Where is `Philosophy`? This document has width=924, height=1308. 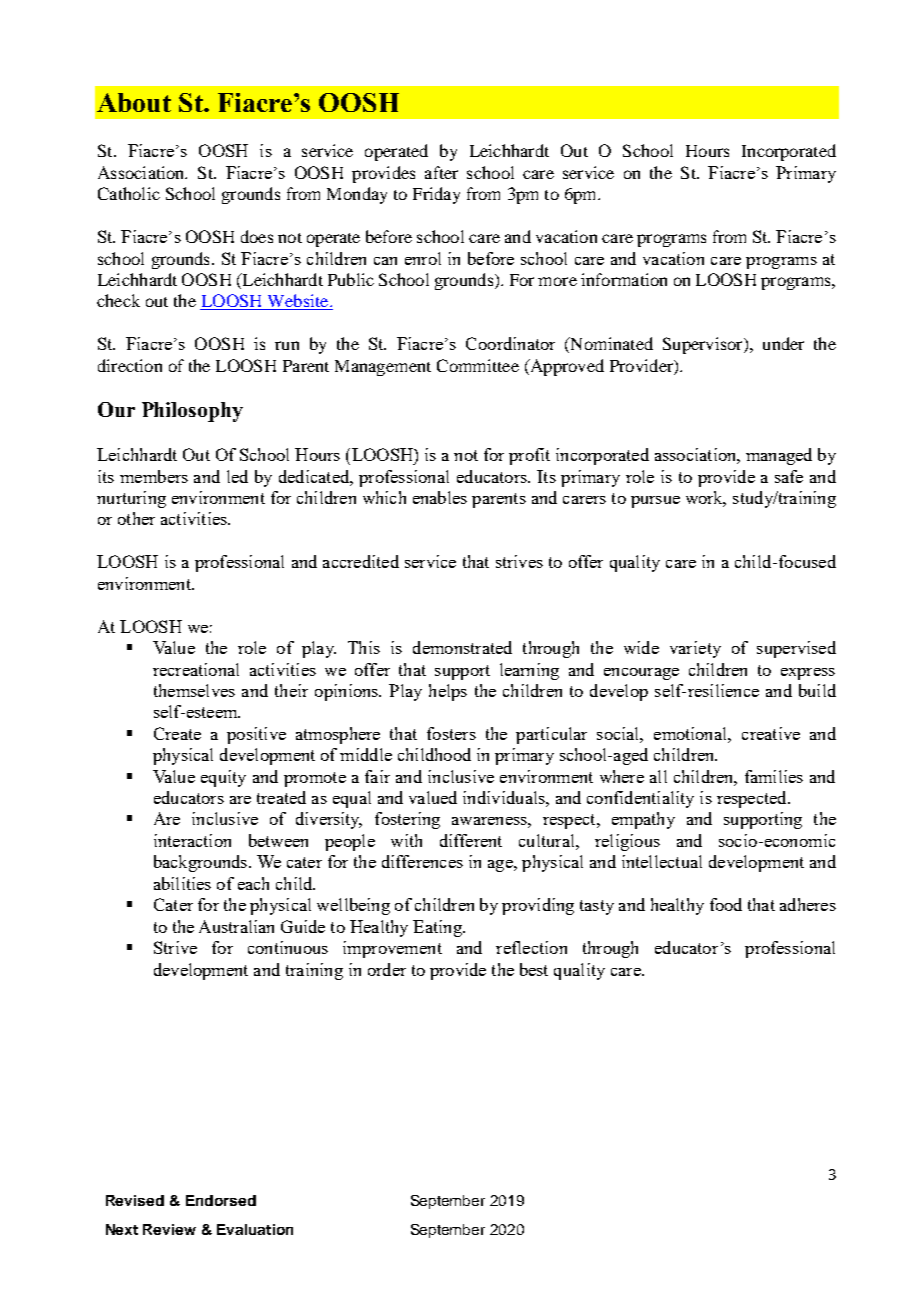 Philosophy is located at coordinates (192, 412).
